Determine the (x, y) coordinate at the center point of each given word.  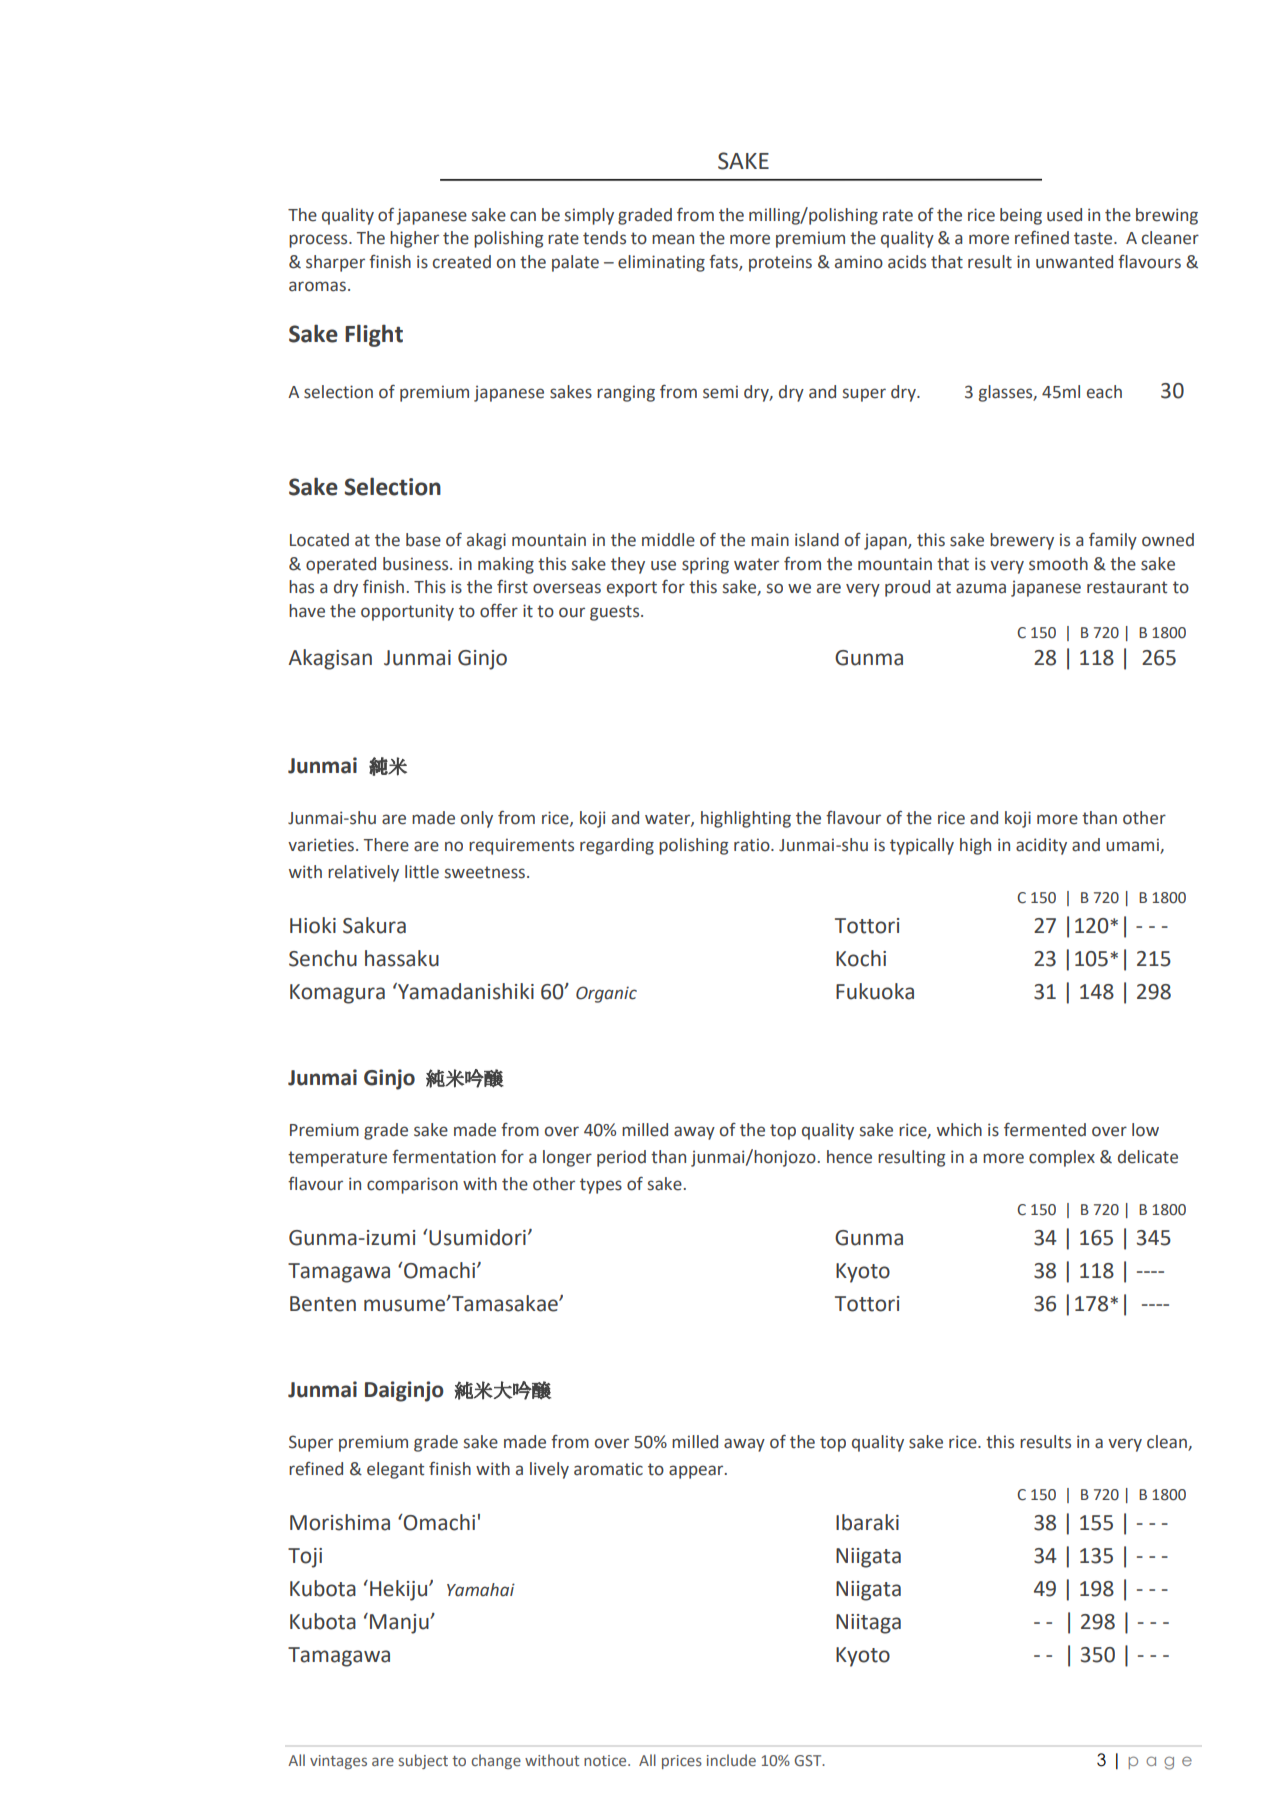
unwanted (1074, 262)
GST (809, 1760)
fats (724, 262)
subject (423, 1761)
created (462, 262)
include (731, 1760)
